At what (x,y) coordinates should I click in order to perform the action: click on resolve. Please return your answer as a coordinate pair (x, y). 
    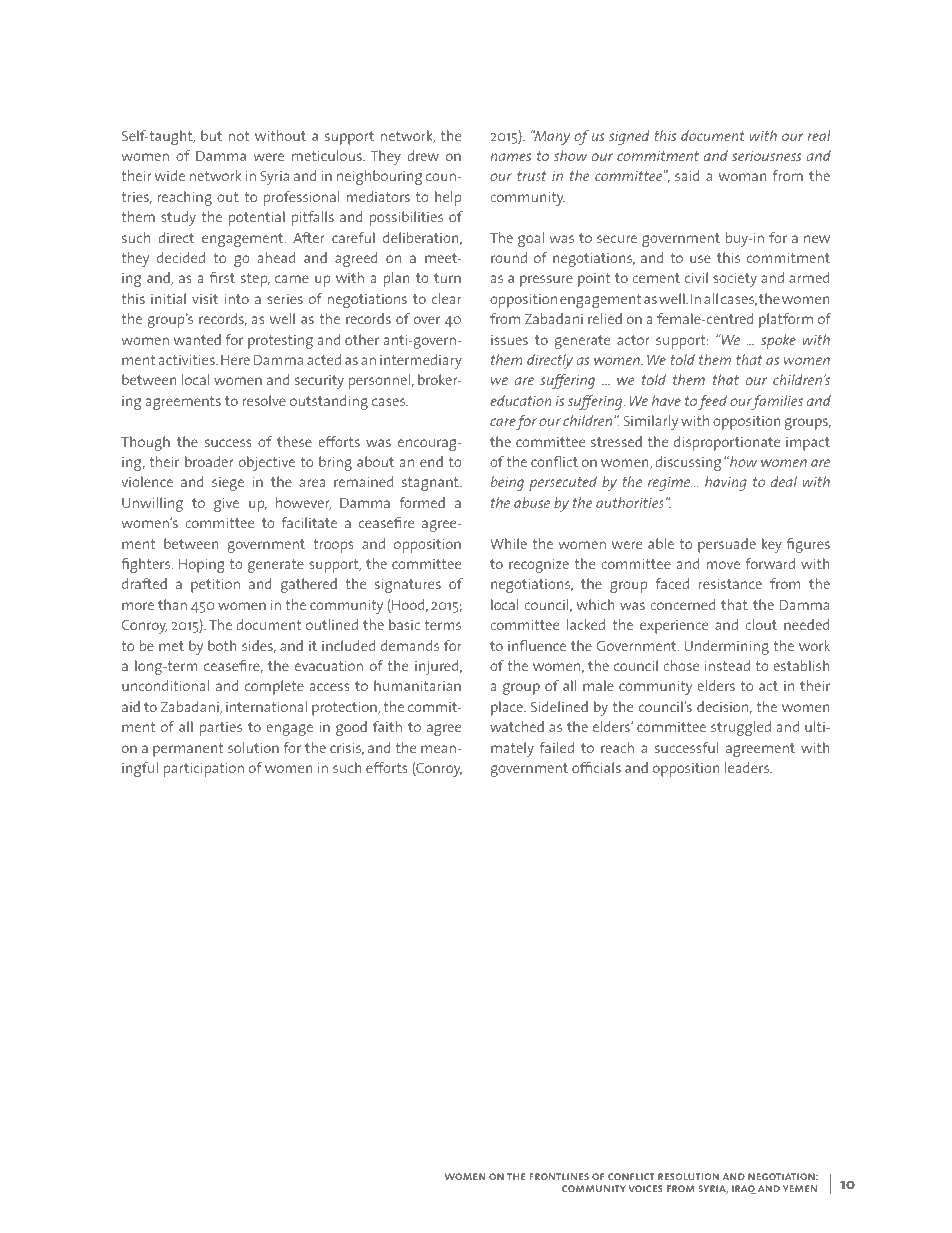
    Looking at the image, I should click on (264, 400).
